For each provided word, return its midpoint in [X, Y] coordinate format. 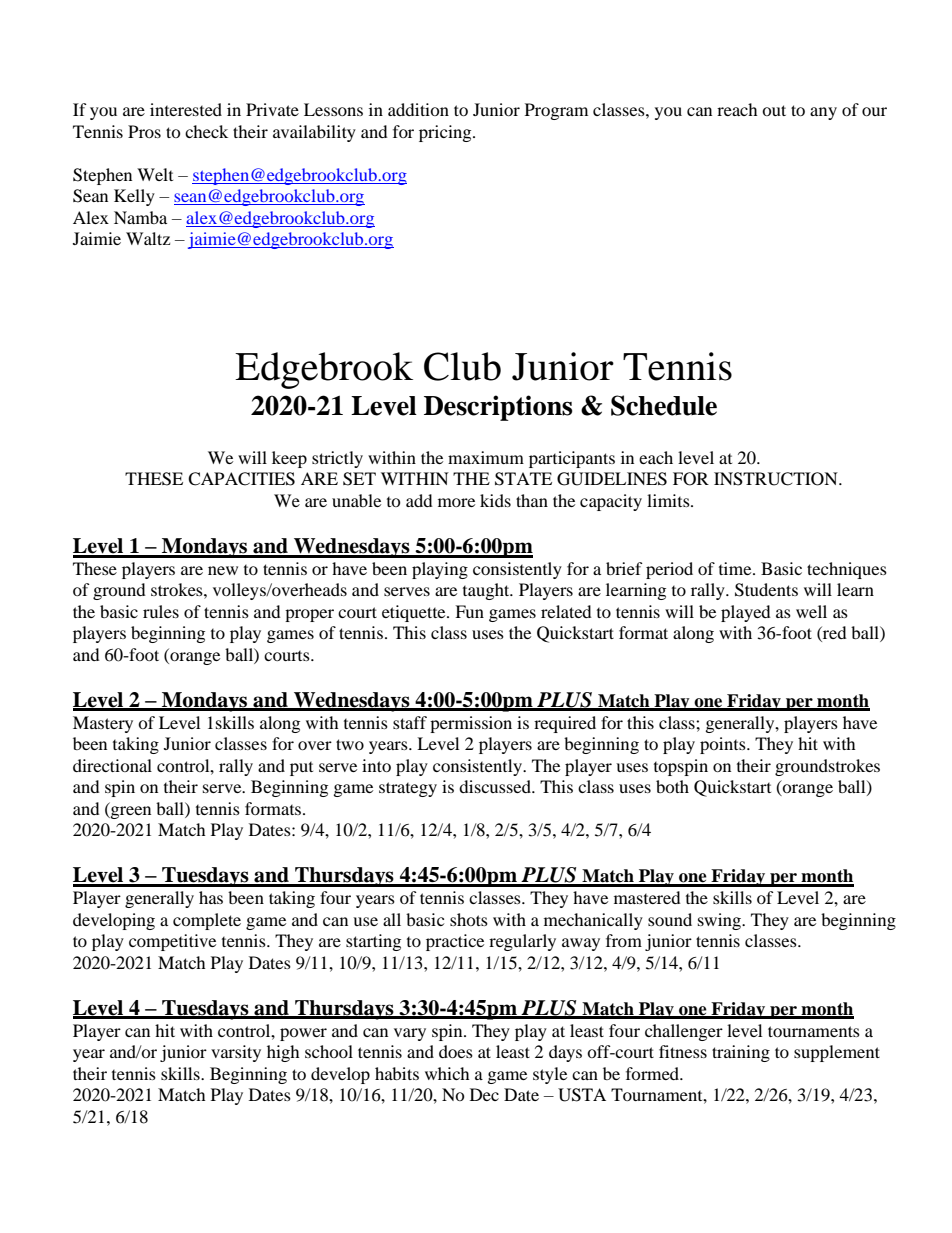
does [456, 1051]
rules [161, 611]
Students [766, 590]
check [206, 131]
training [741, 1053]
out [774, 110]
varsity [236, 1053]
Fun [469, 611]
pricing [446, 133]
